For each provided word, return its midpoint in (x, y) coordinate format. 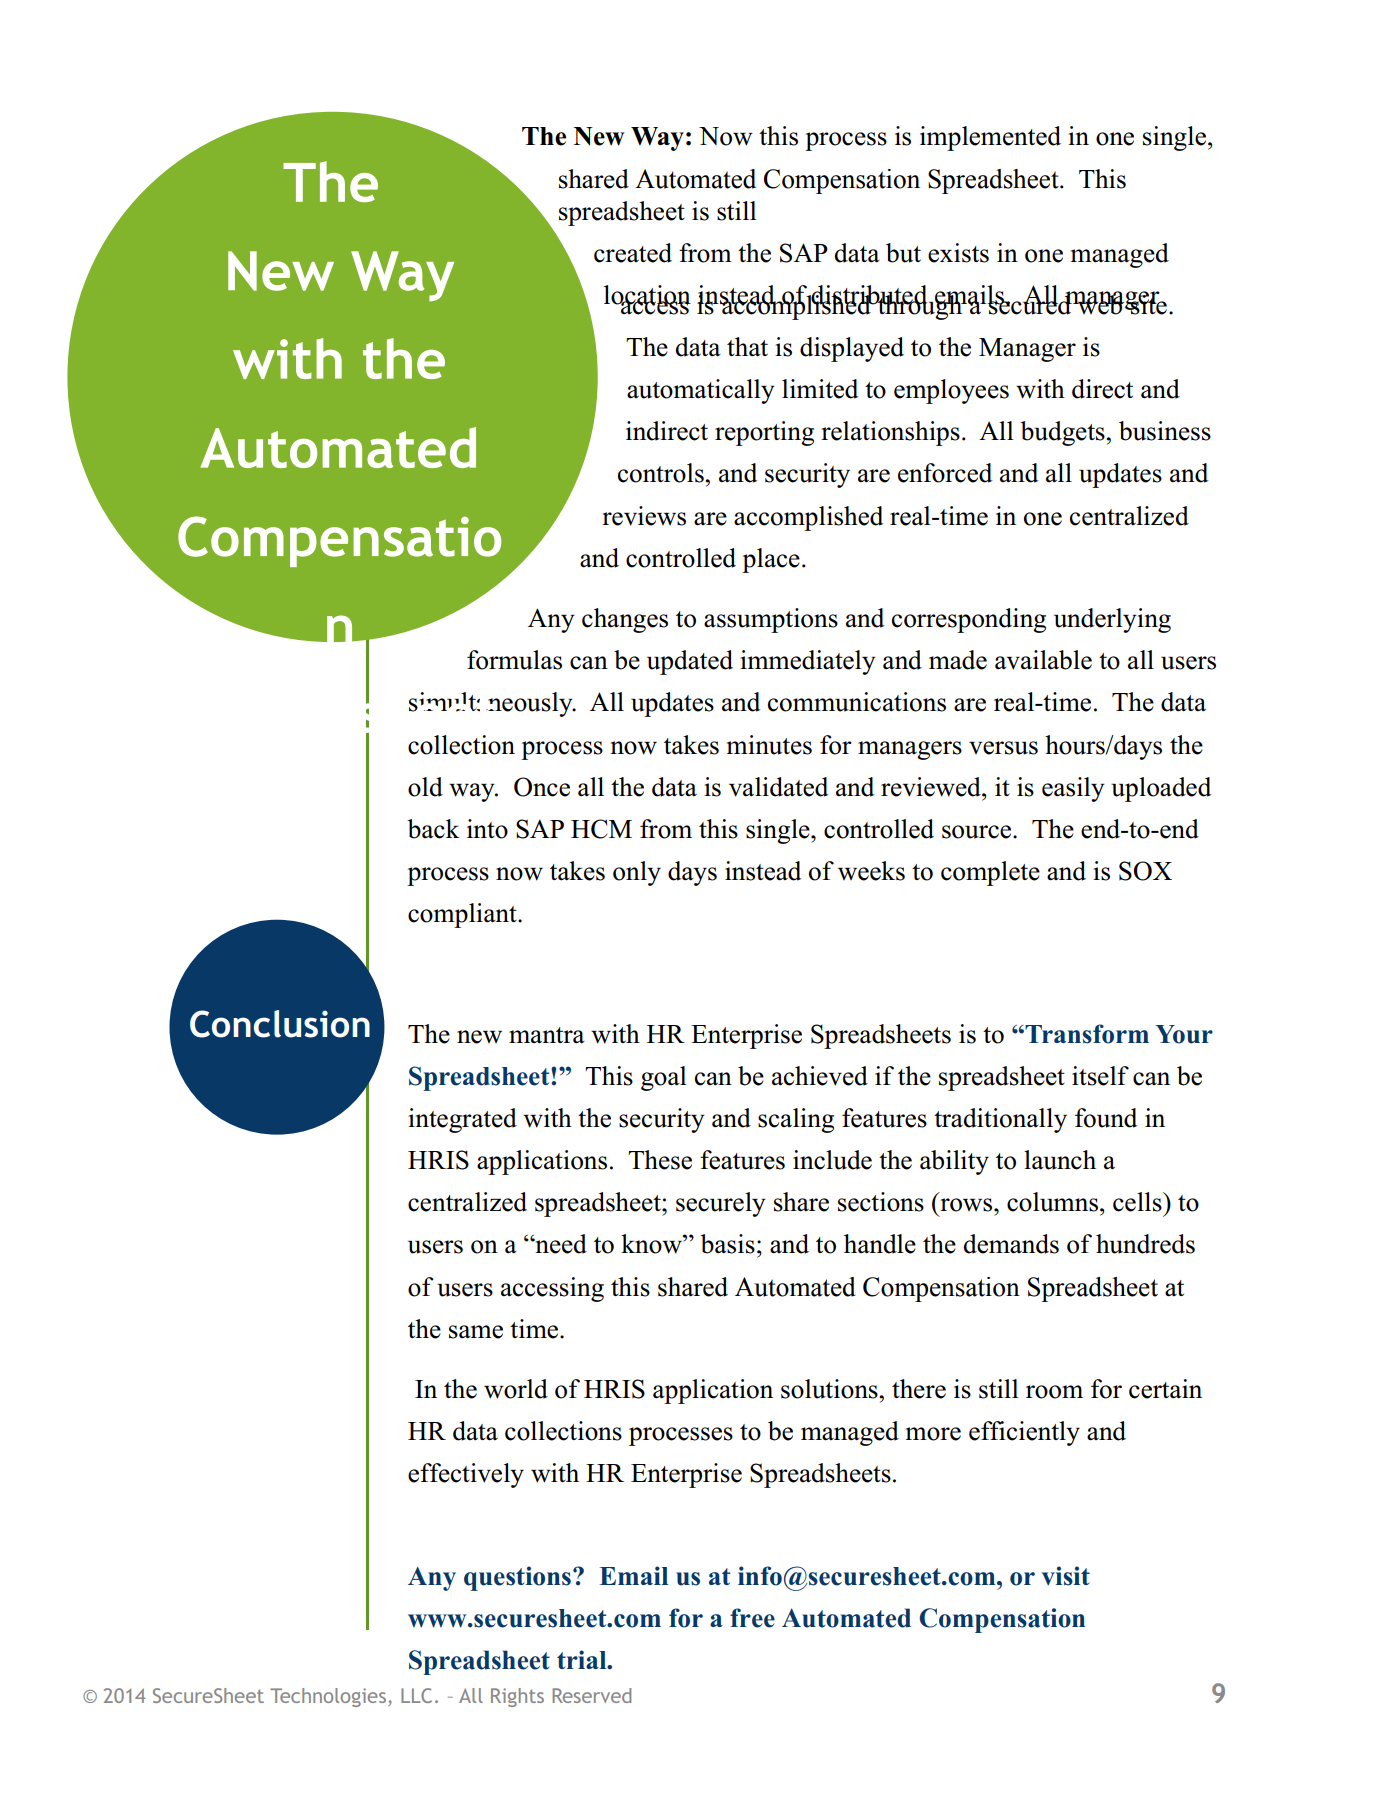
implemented (990, 138)
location (647, 296)
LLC (416, 1695)
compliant (463, 915)
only (637, 873)
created (633, 253)
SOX (1145, 871)
